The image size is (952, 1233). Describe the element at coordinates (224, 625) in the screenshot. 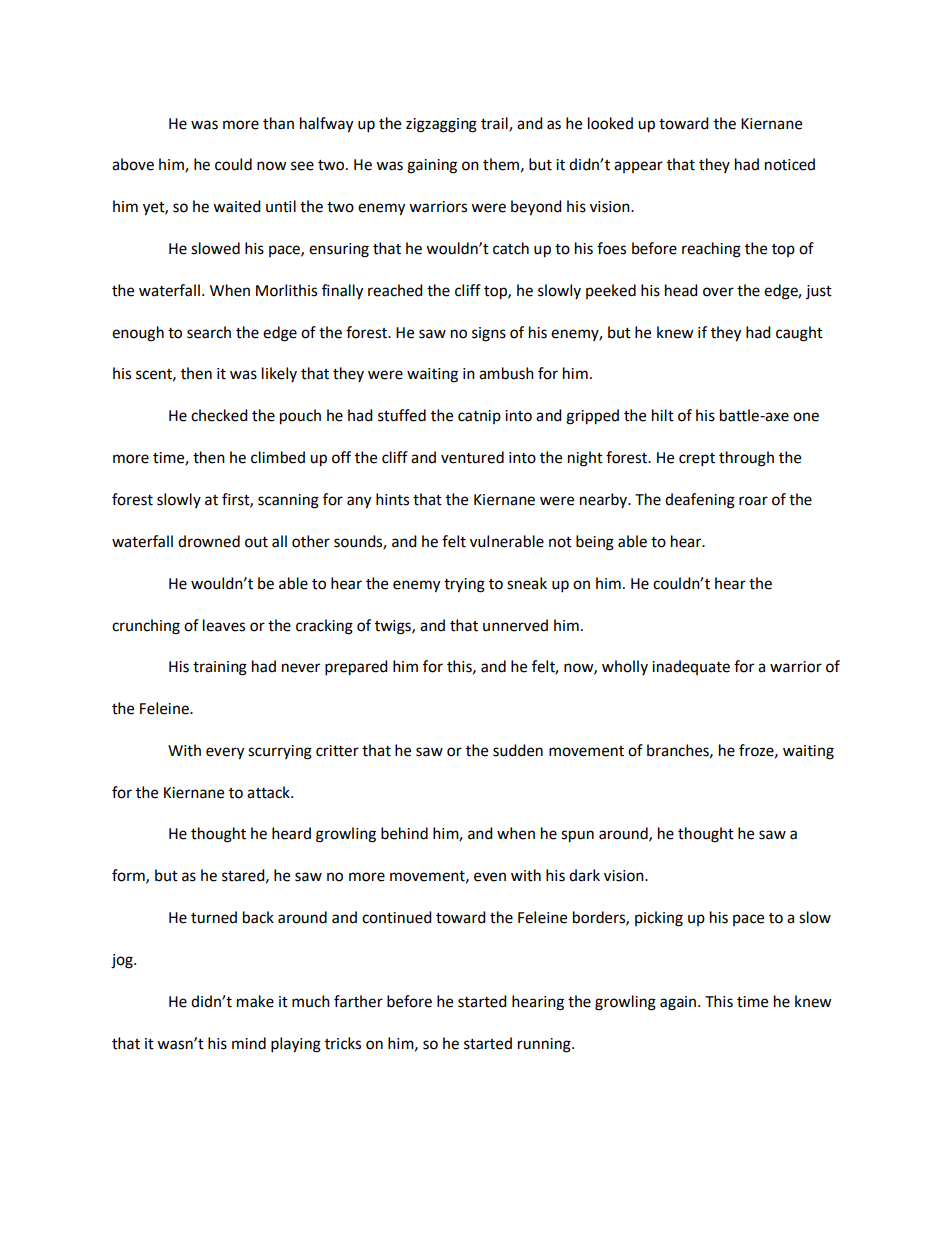

I see `leaves` at that location.
